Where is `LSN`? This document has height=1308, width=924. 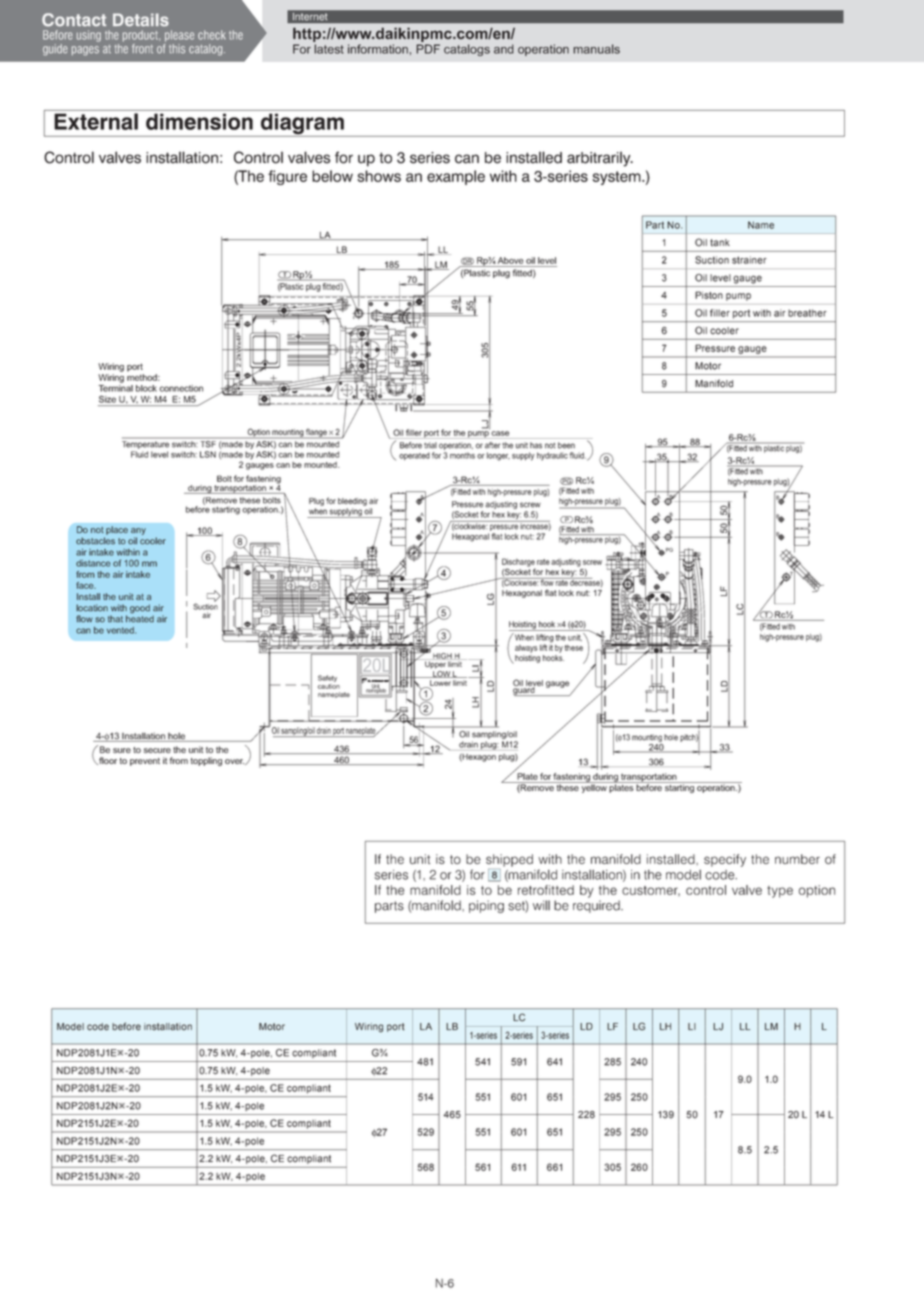 LSN is located at coordinates (208, 454).
